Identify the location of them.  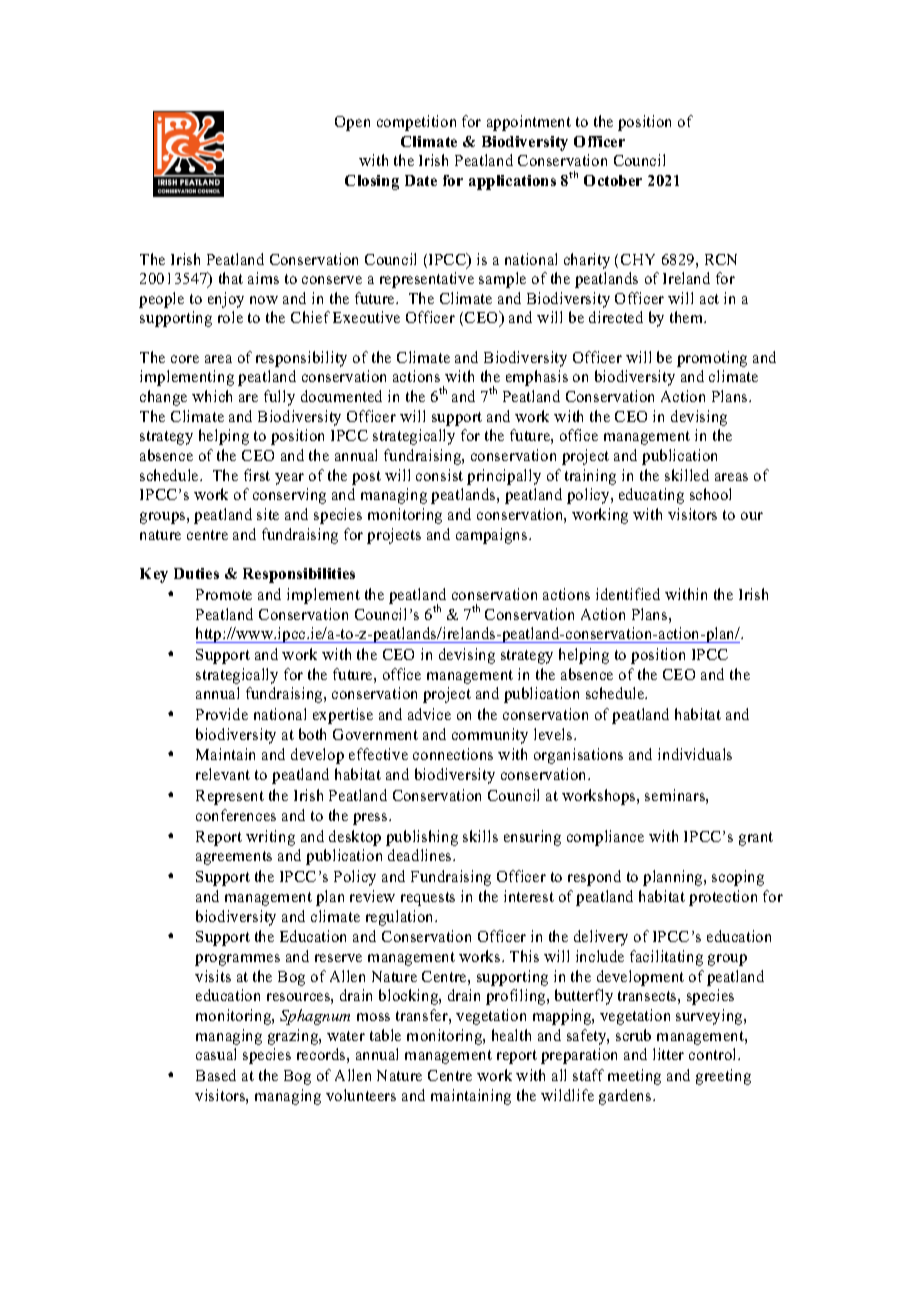
(688, 317).
